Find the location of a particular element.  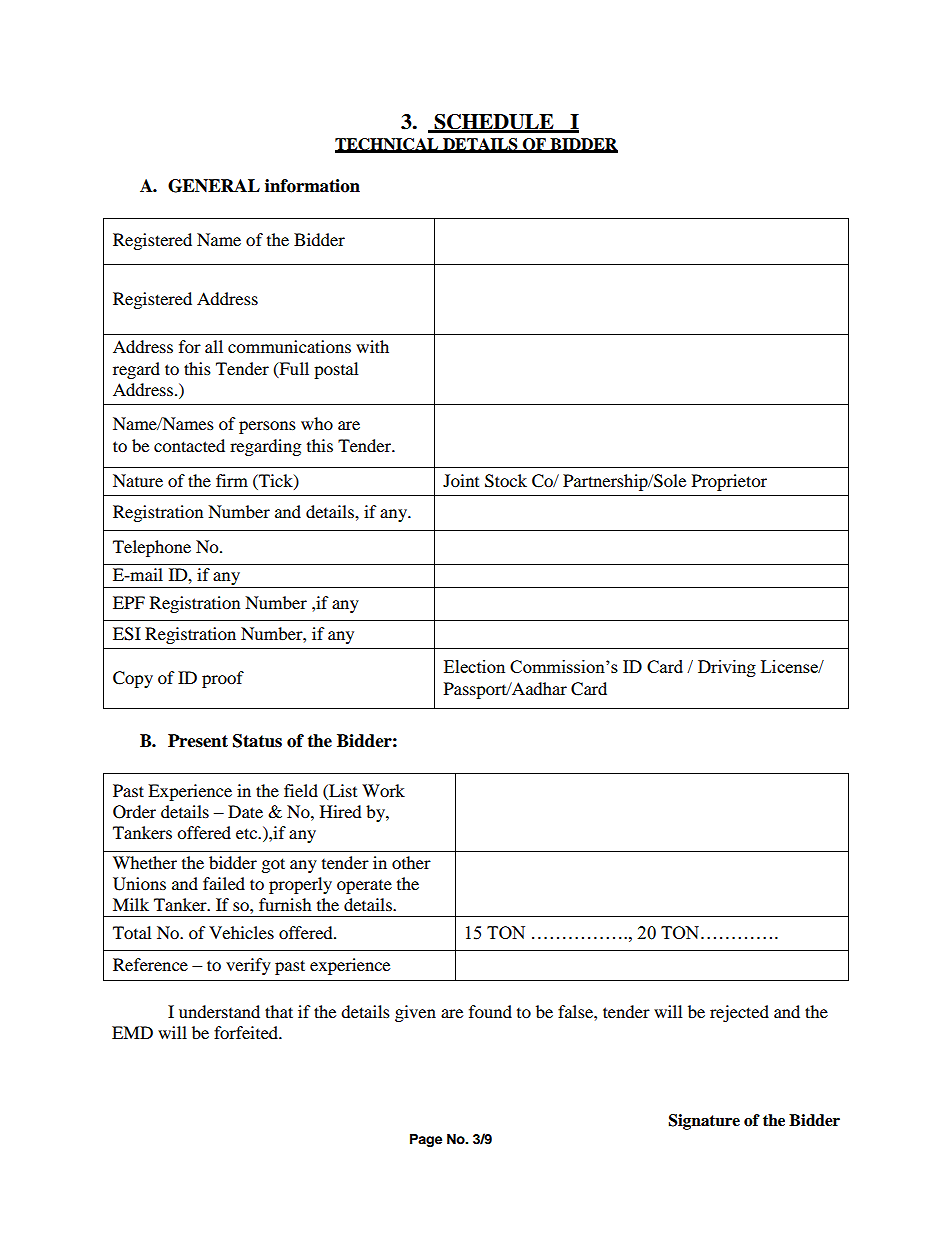

Election is located at coordinates (474, 666).
